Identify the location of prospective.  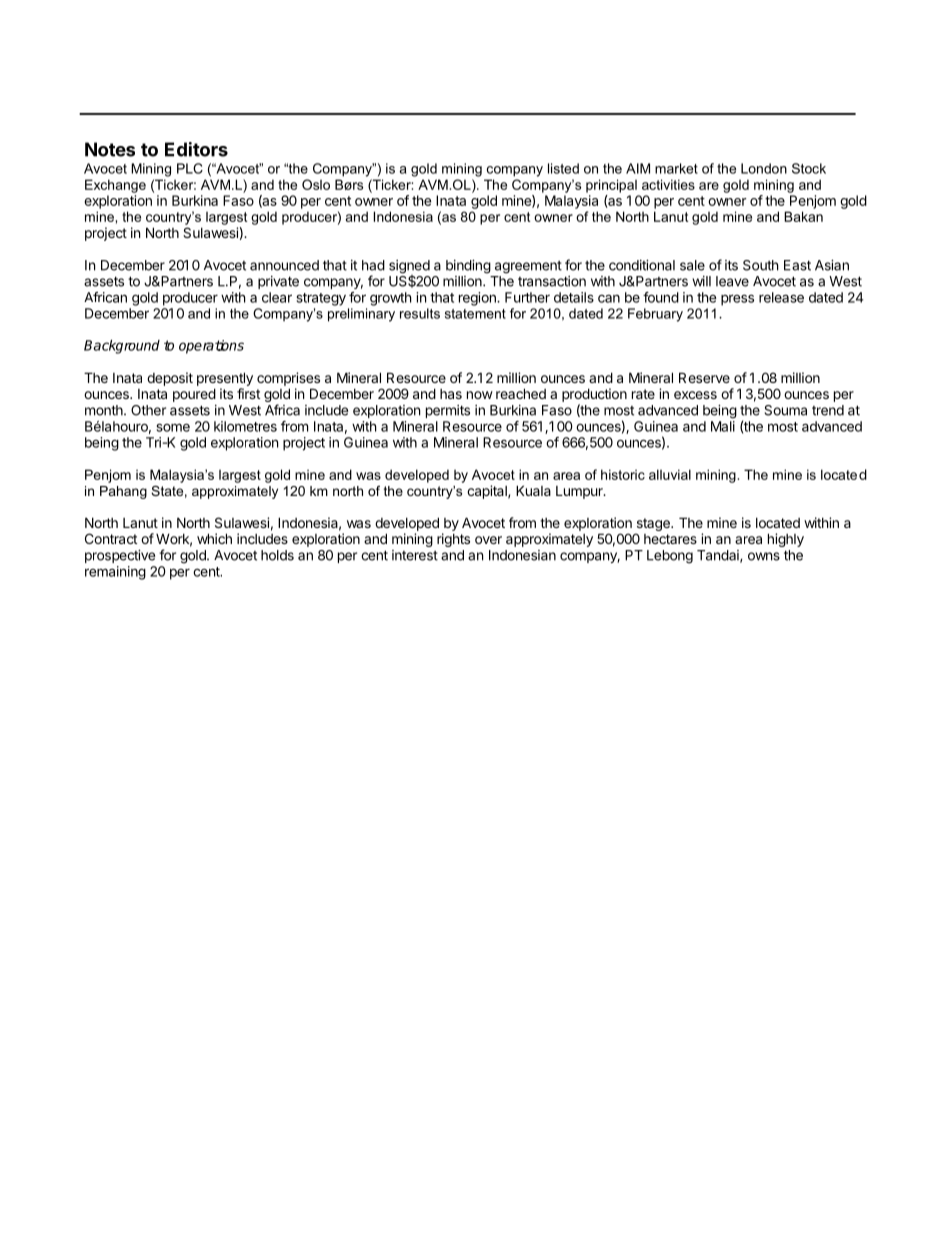
(120, 556).
